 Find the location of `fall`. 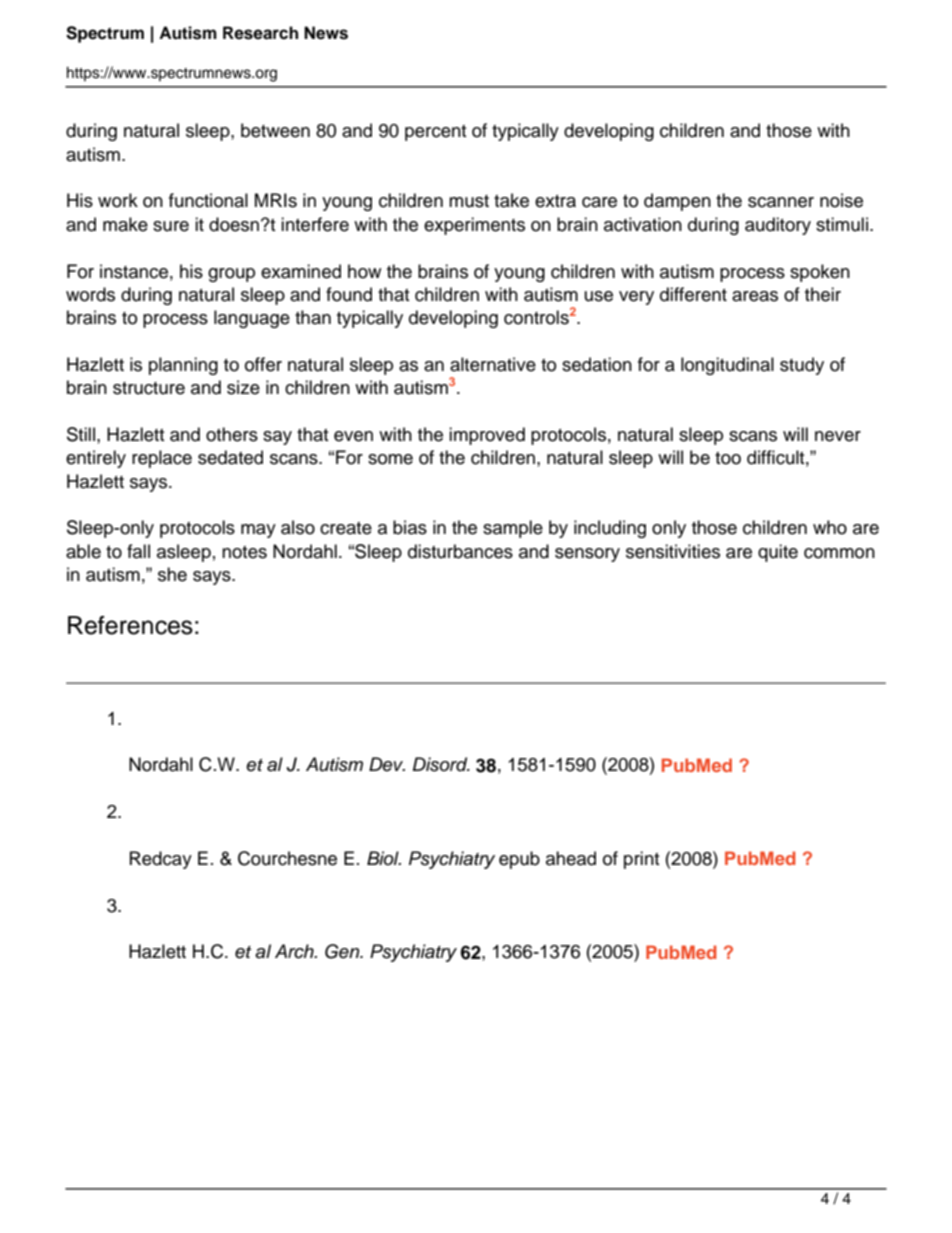

fall is located at coordinates (138, 551).
